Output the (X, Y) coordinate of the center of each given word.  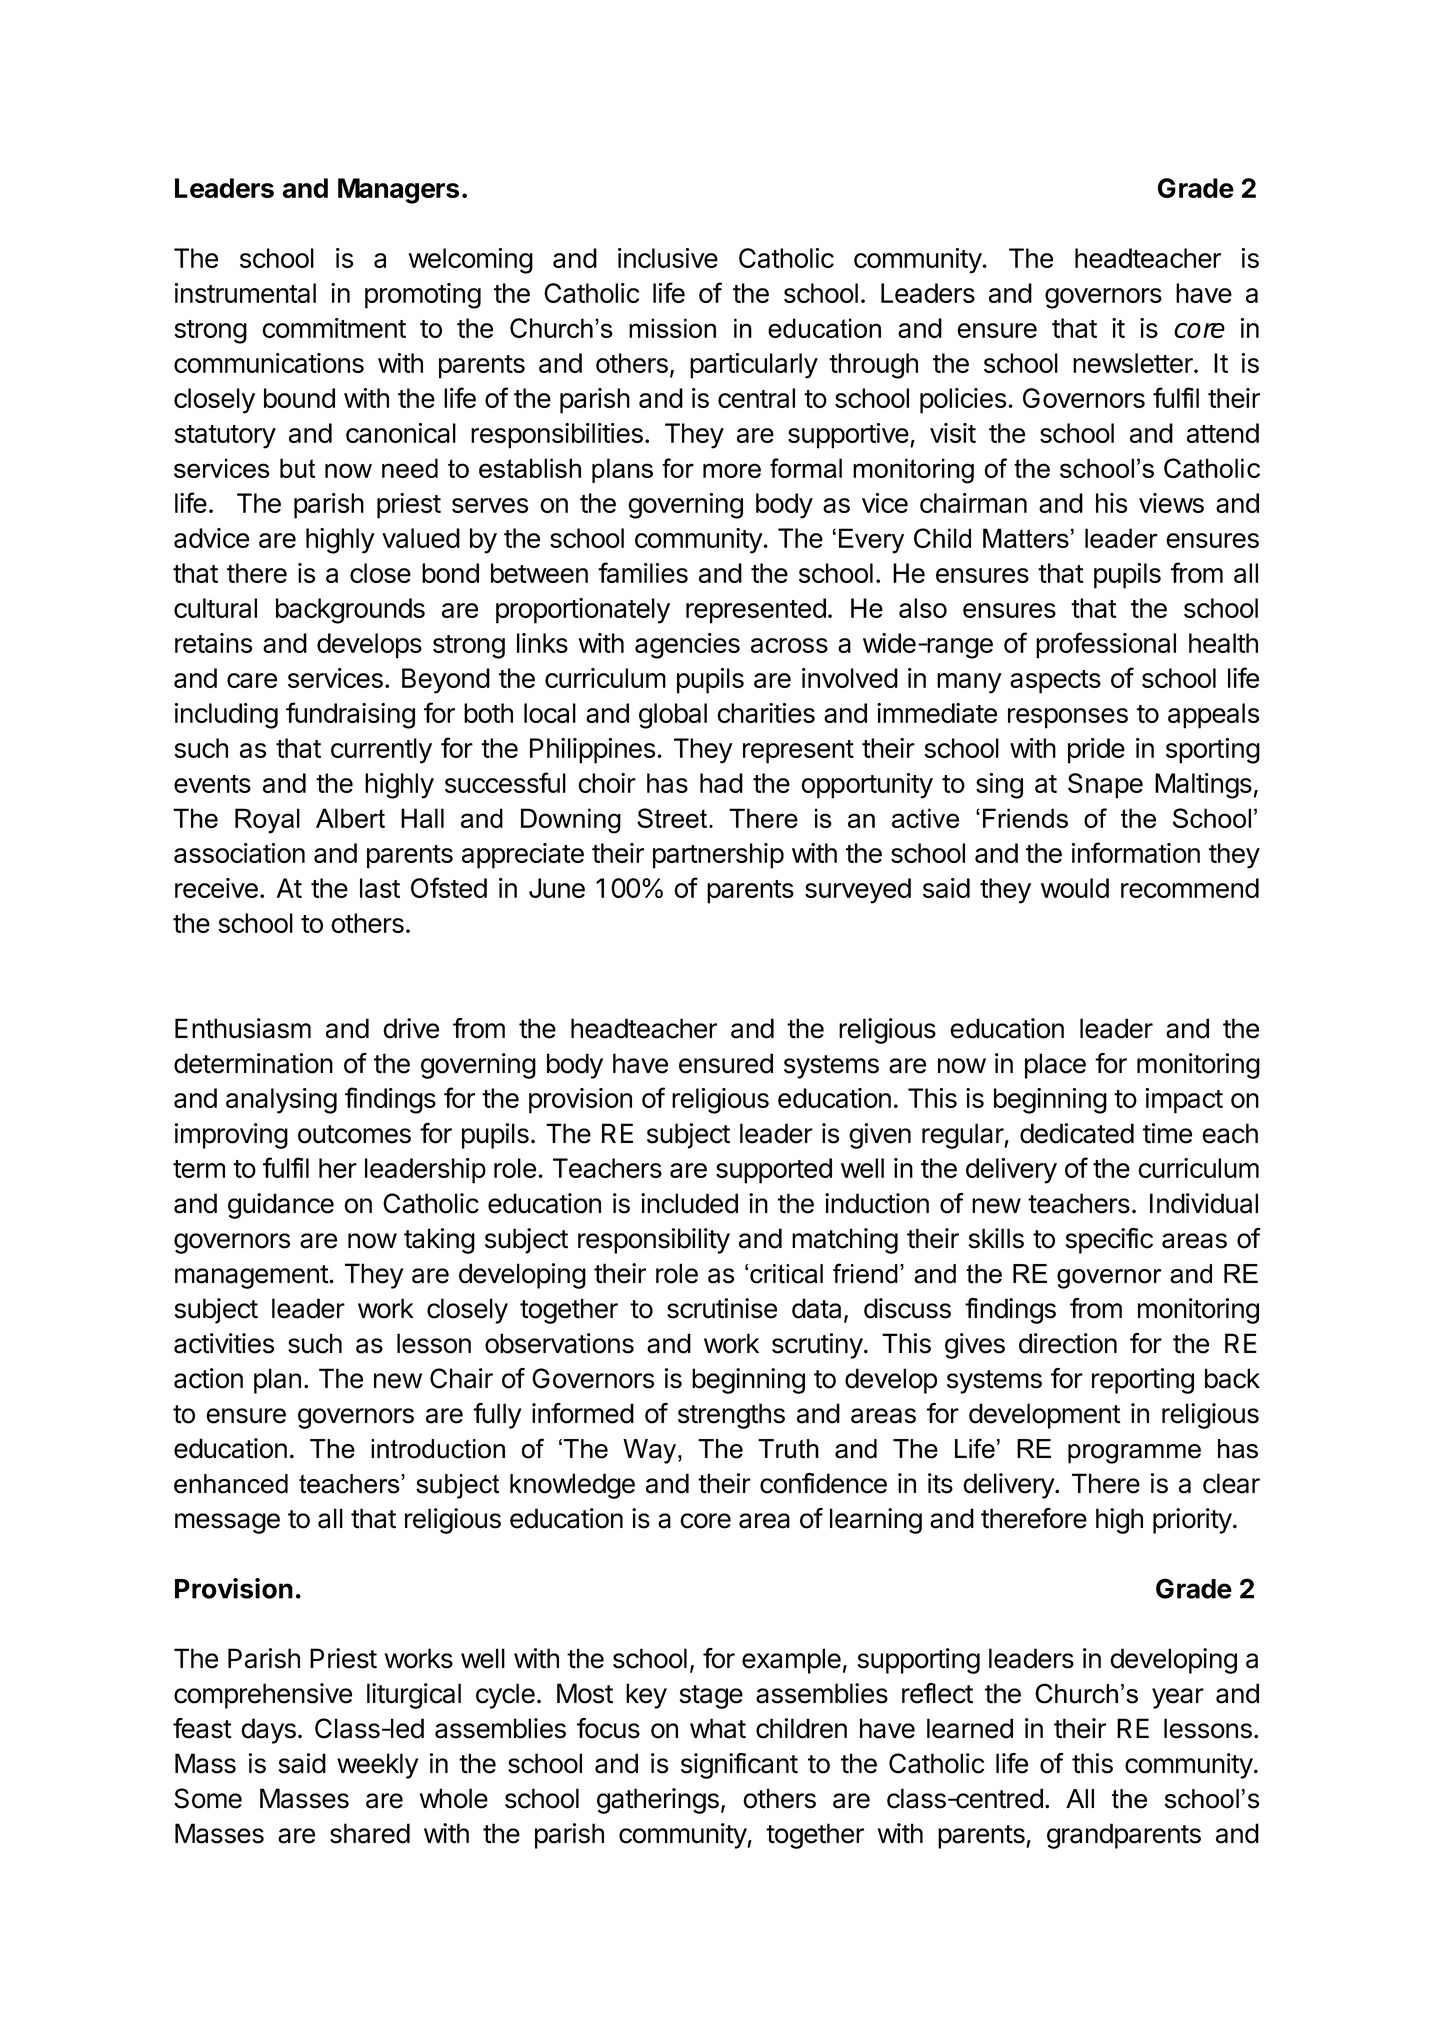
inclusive (668, 258)
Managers (398, 191)
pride (1096, 751)
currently (381, 751)
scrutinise (722, 1308)
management (252, 1277)
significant (739, 1766)
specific (1109, 1241)
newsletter (1134, 363)
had (721, 783)
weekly (378, 1766)
